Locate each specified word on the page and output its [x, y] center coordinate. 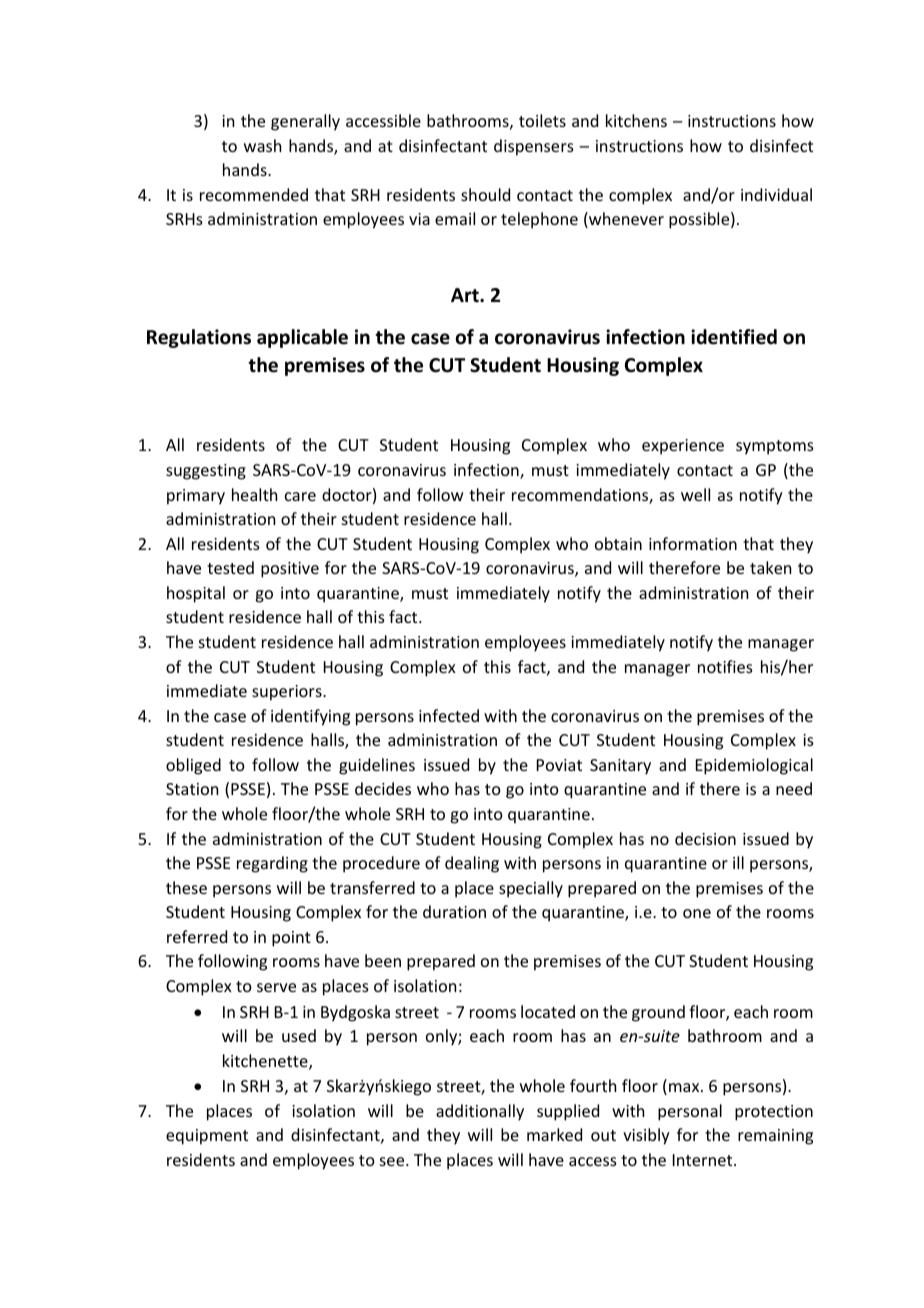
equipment [207, 1137]
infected [449, 715]
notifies [725, 666]
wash [262, 145]
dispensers [534, 147]
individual [776, 194]
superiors [288, 693]
